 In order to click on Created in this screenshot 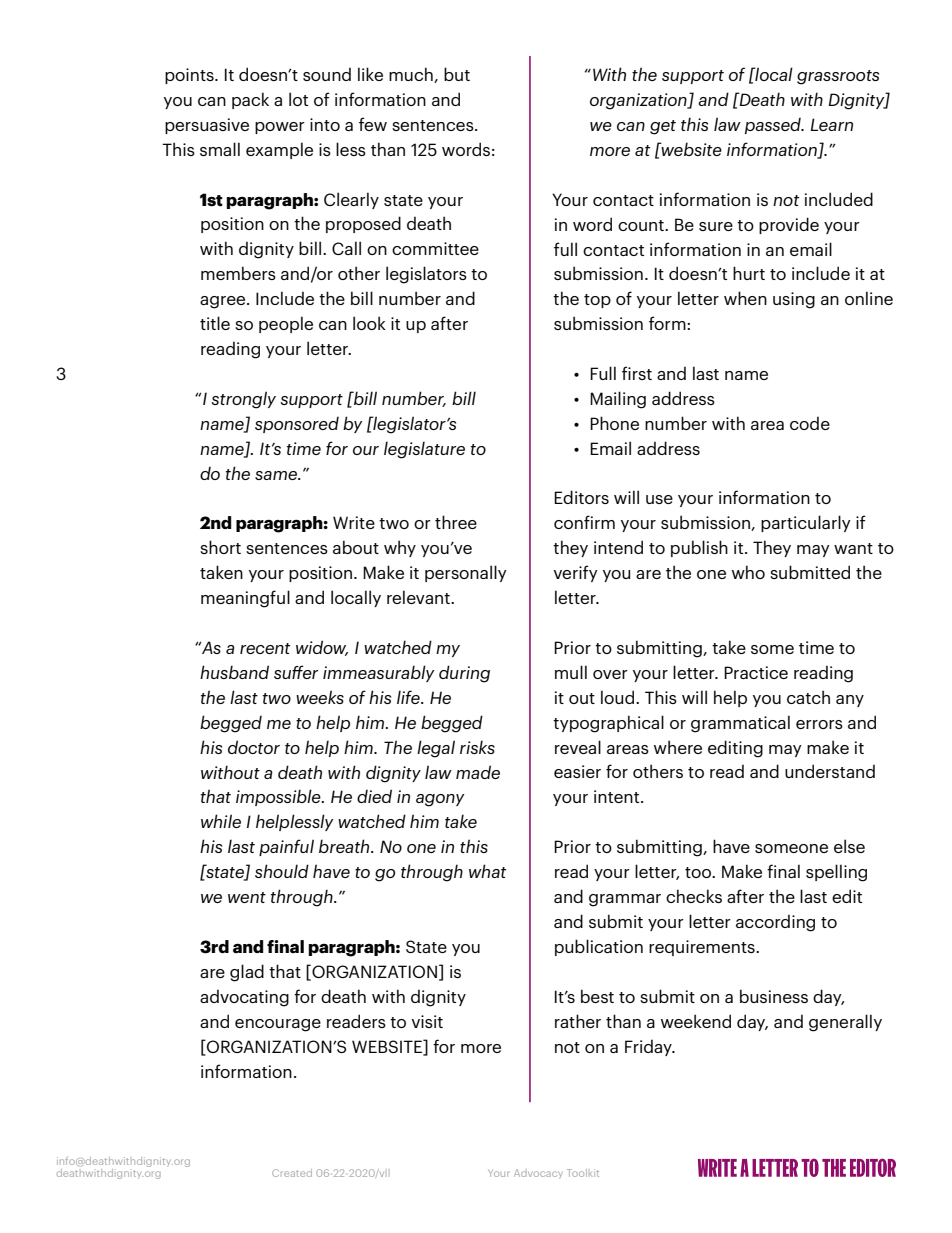, I will do `click(292, 1173)`.
